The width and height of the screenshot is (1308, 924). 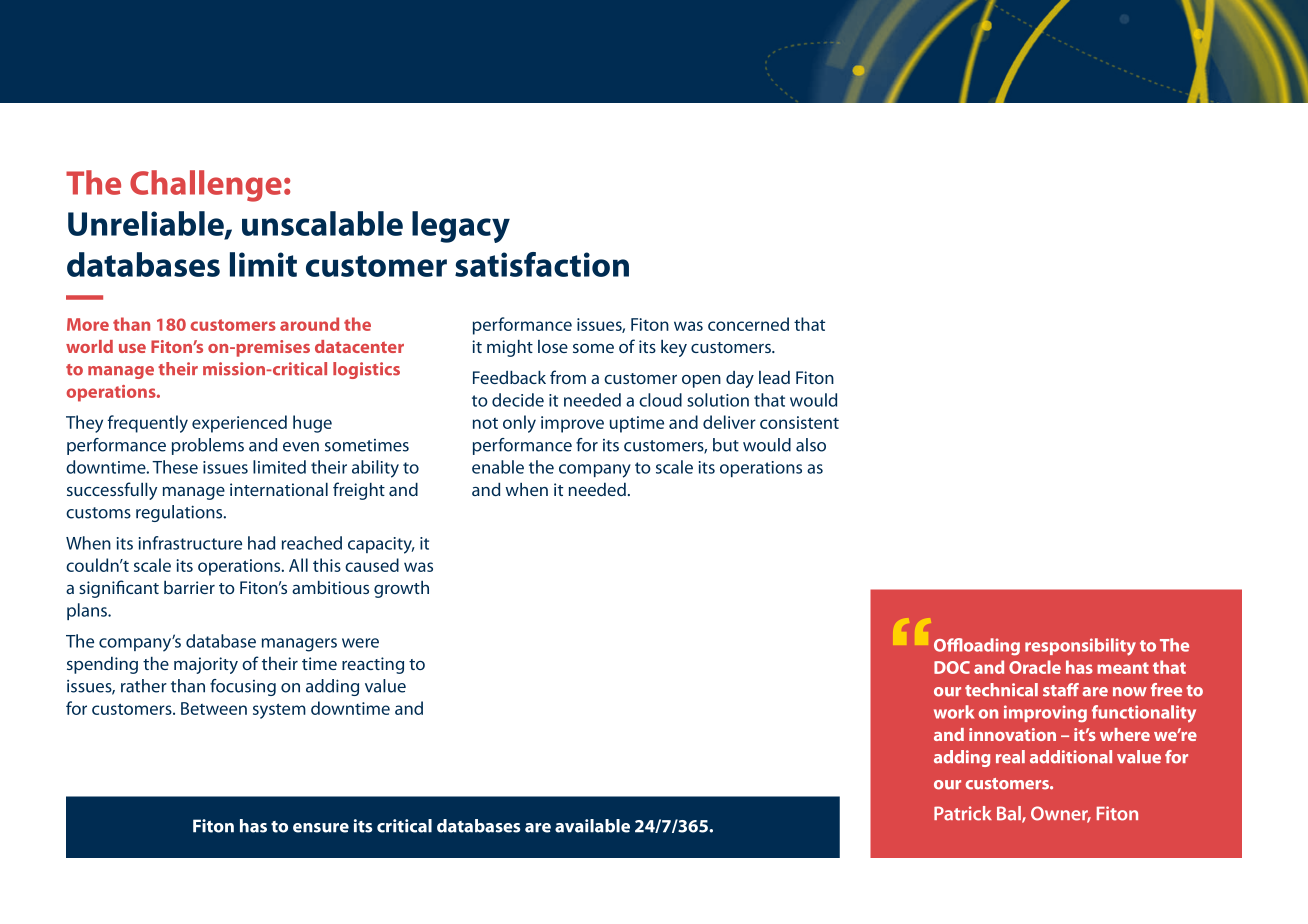 What do you see at coordinates (1080, 647) in the screenshot?
I see `responsibility` at bounding box center [1080, 647].
